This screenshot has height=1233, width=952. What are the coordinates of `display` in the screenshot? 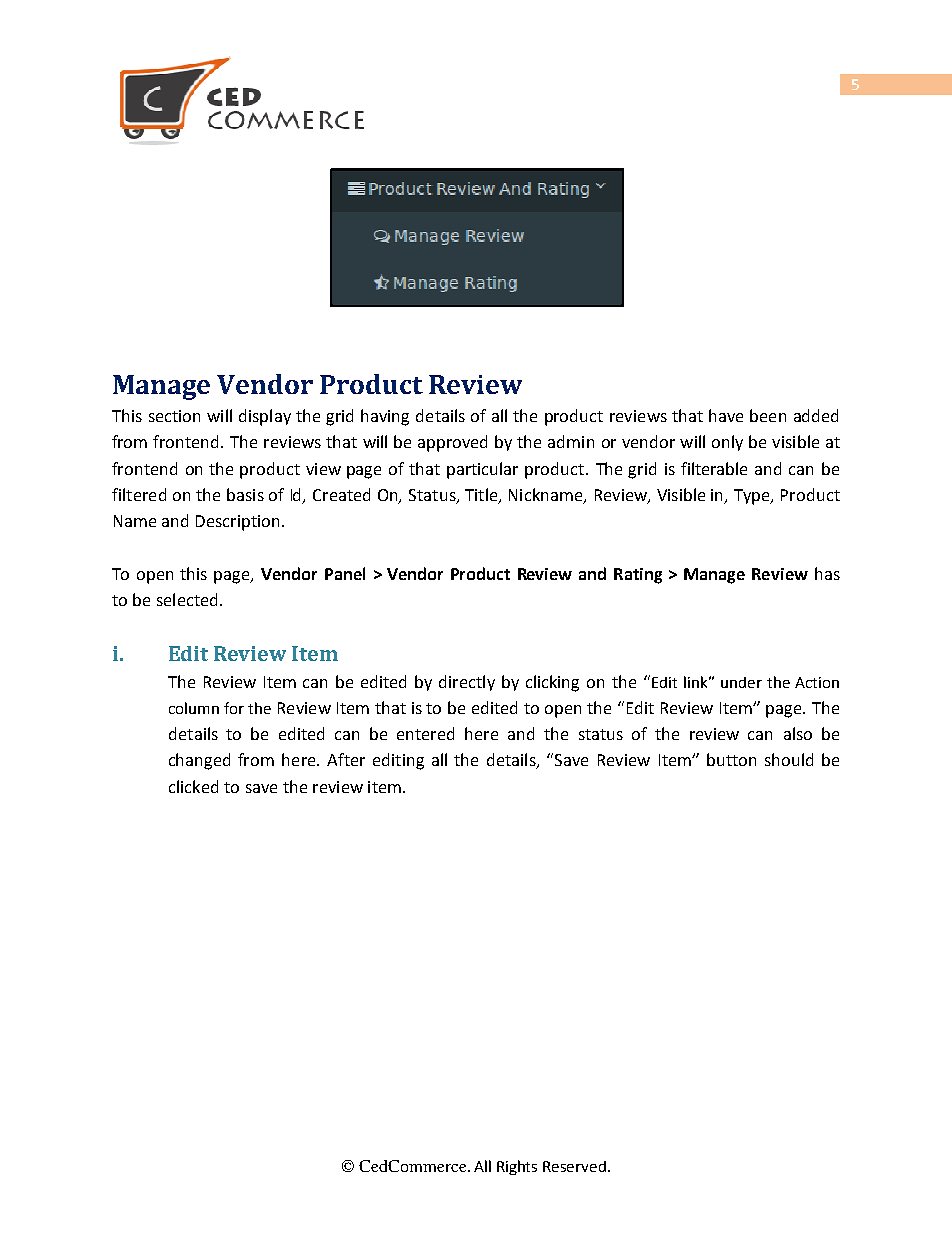 It's located at (265, 417).
